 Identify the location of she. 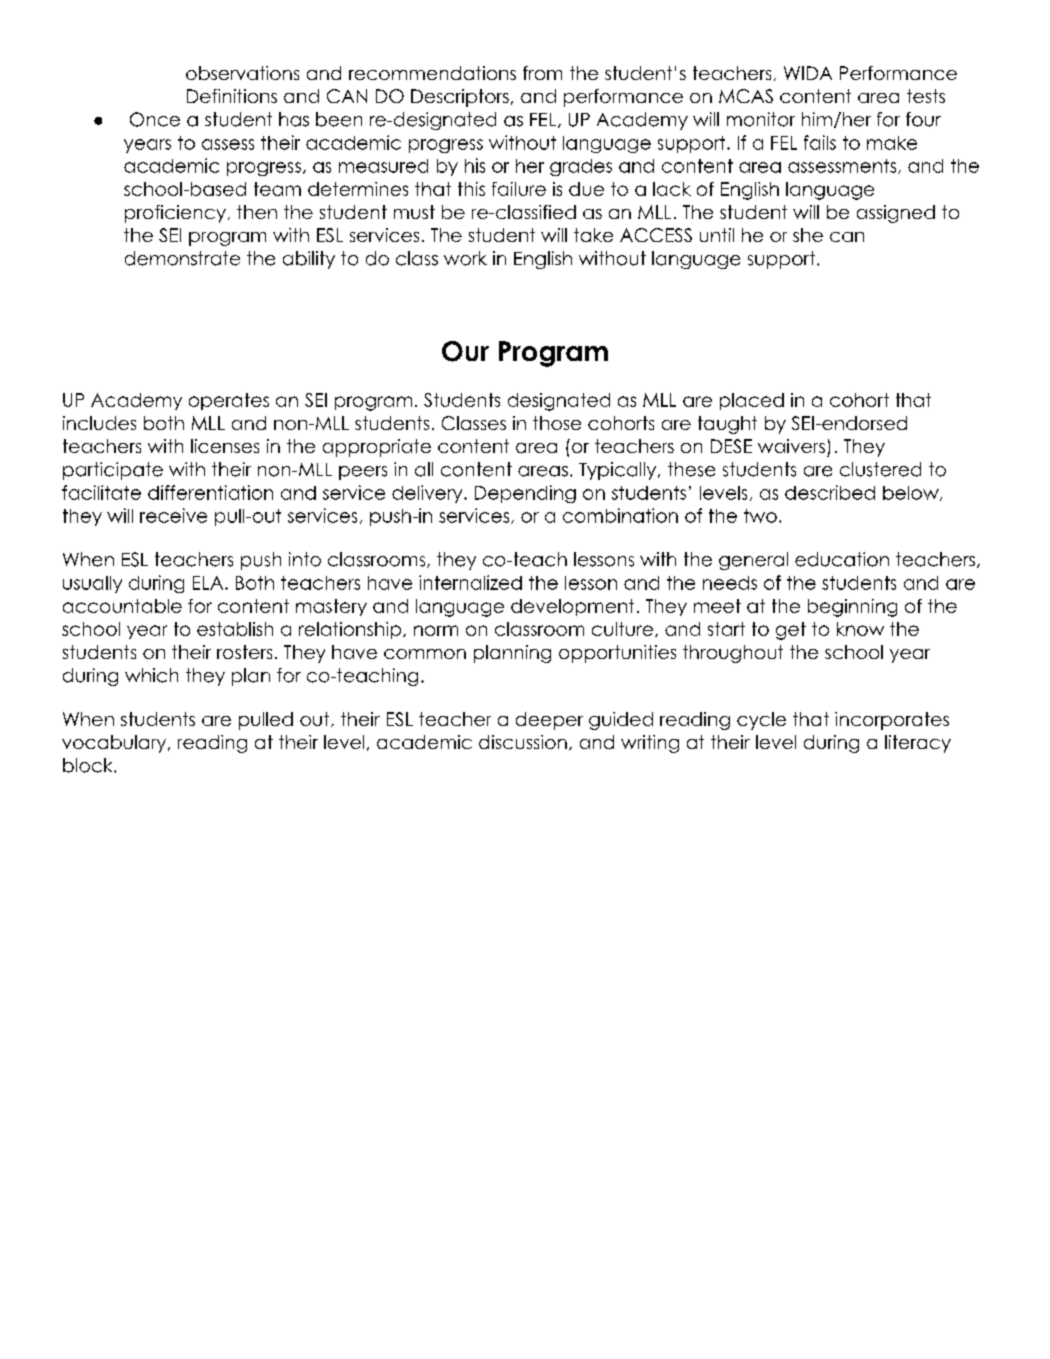
(808, 235).
